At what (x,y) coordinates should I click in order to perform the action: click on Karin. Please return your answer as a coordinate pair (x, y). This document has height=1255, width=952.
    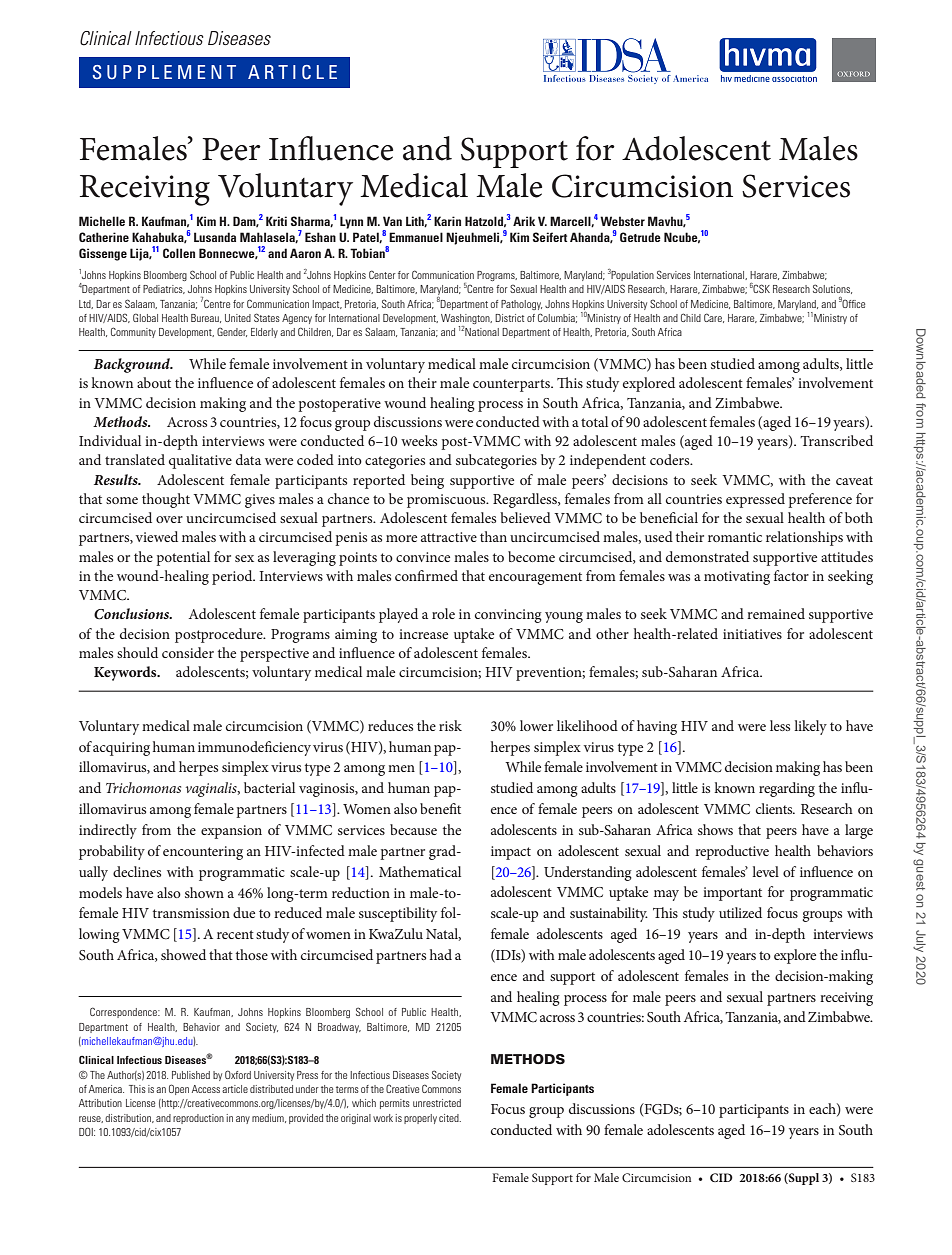
    Looking at the image, I should click on (447, 221).
